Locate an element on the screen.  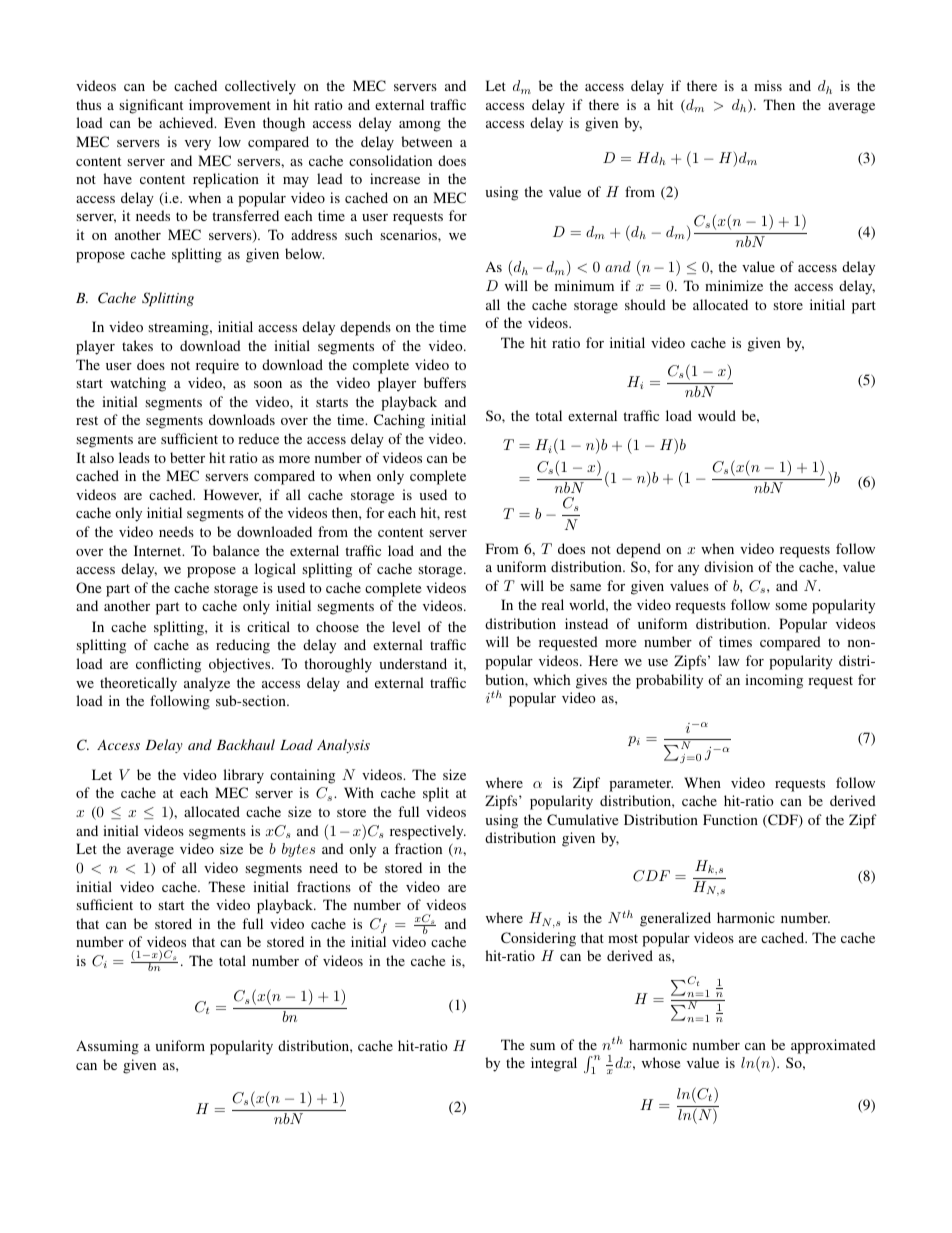
level is located at coordinates (406, 626).
